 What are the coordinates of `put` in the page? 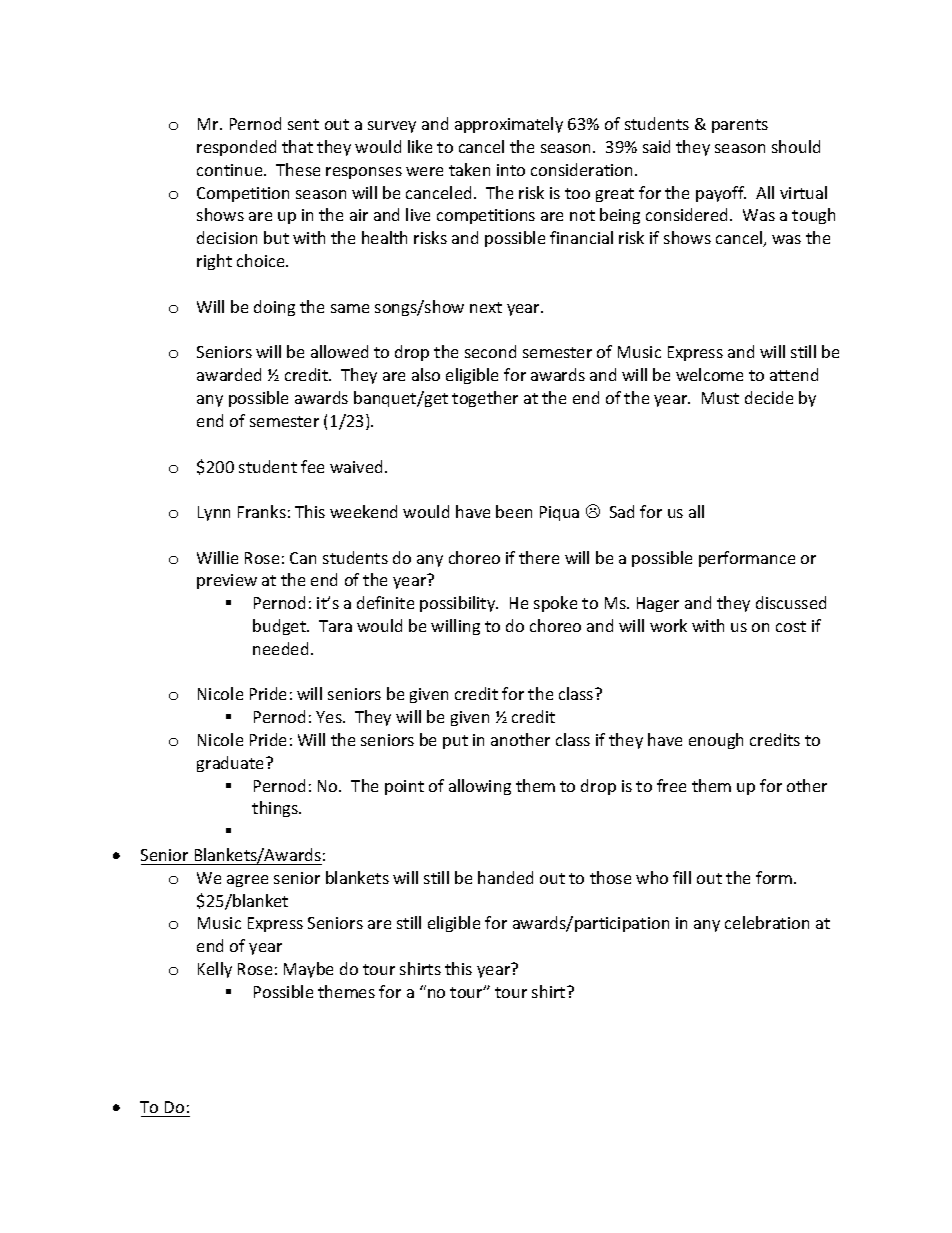 It's located at (455, 742).
